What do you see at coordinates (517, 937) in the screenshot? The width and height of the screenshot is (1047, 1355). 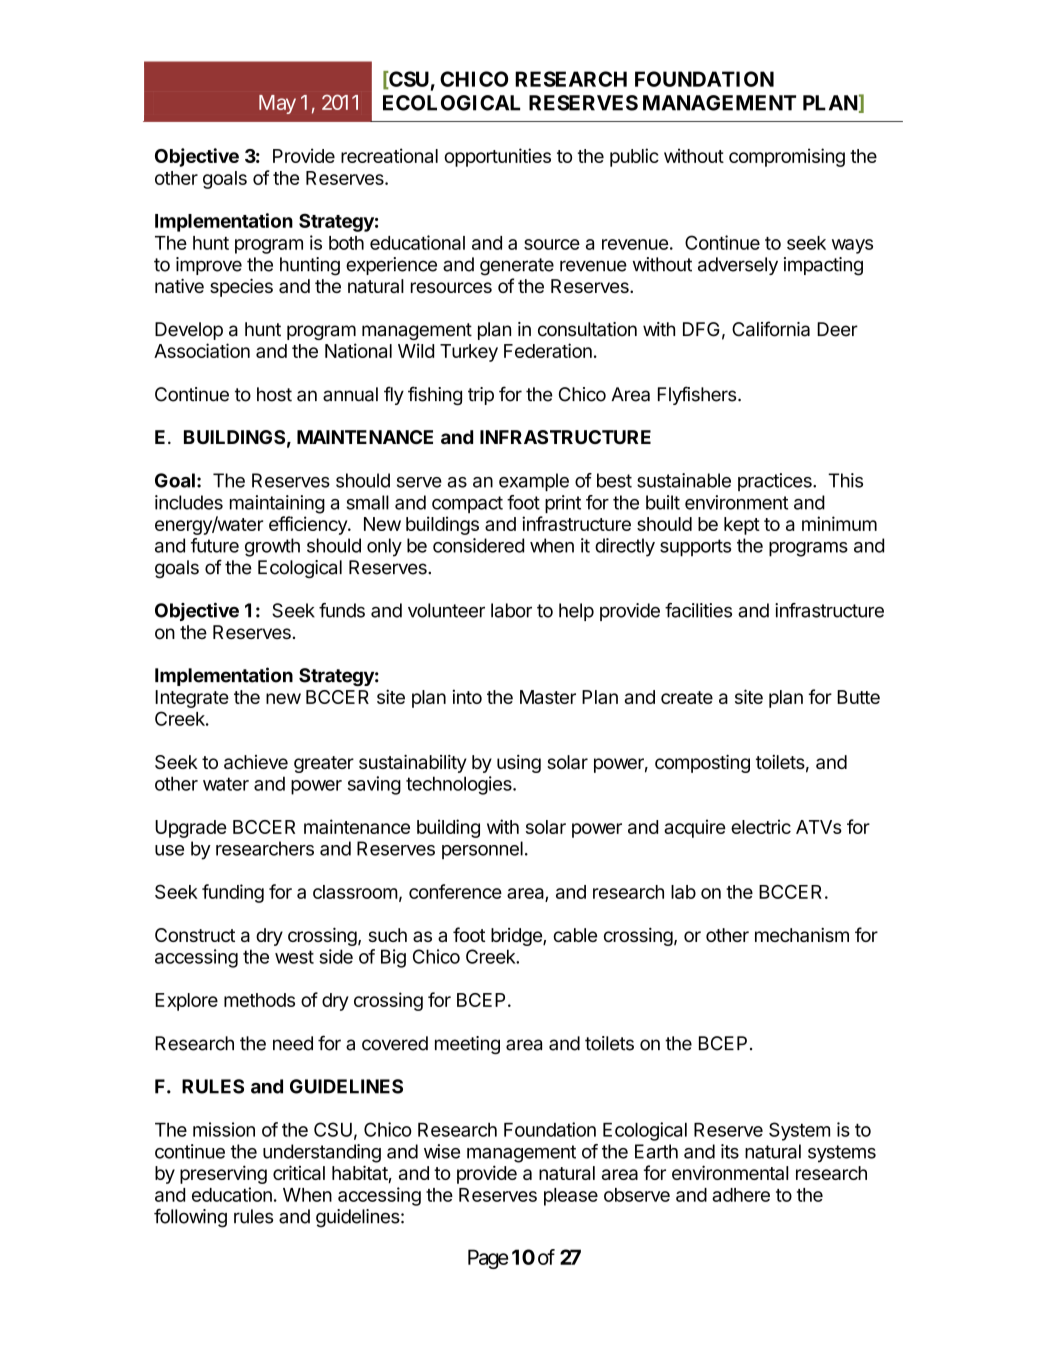 I see `bridge` at bounding box center [517, 937].
